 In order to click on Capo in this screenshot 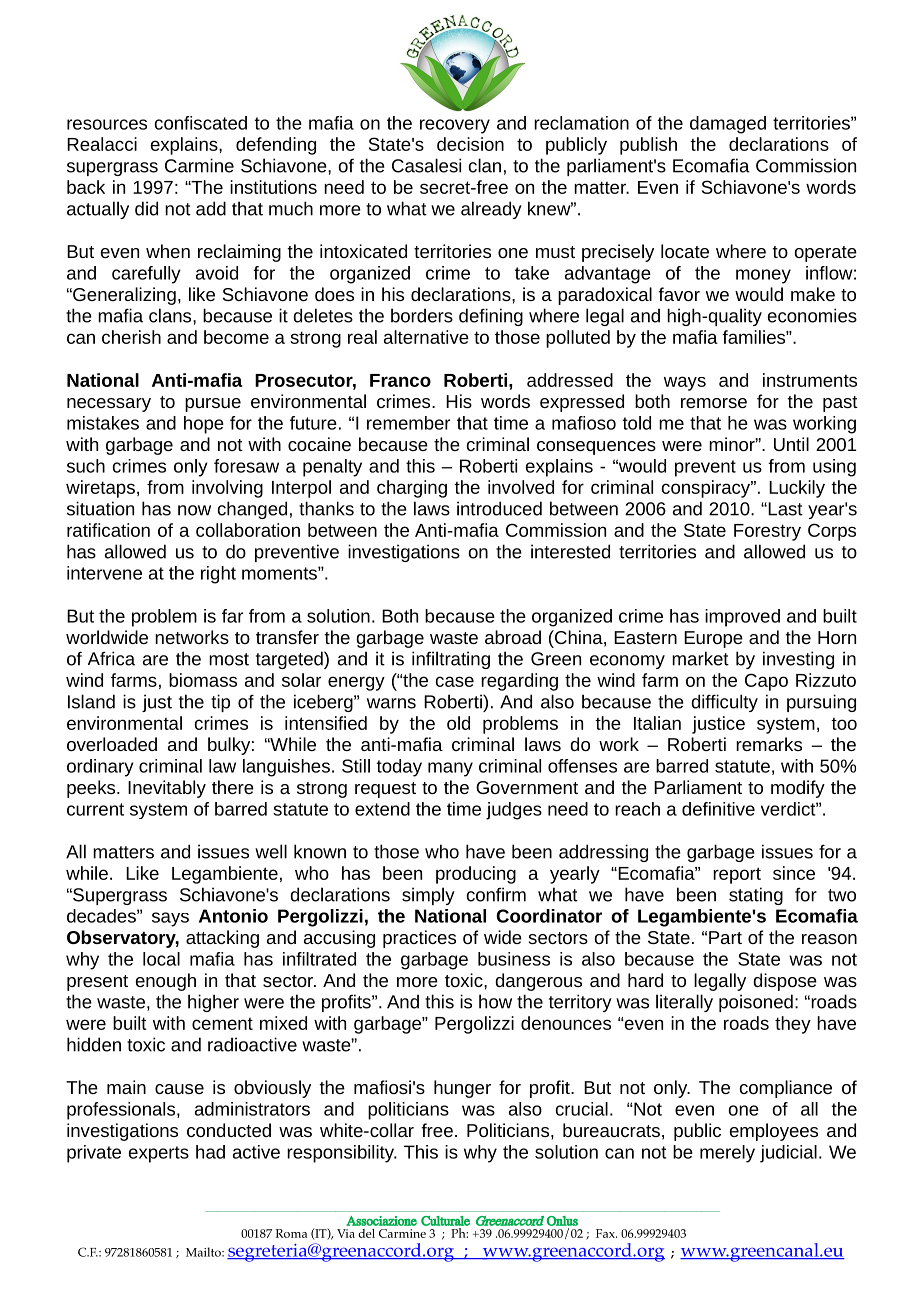, I will do `click(766, 682)`.
